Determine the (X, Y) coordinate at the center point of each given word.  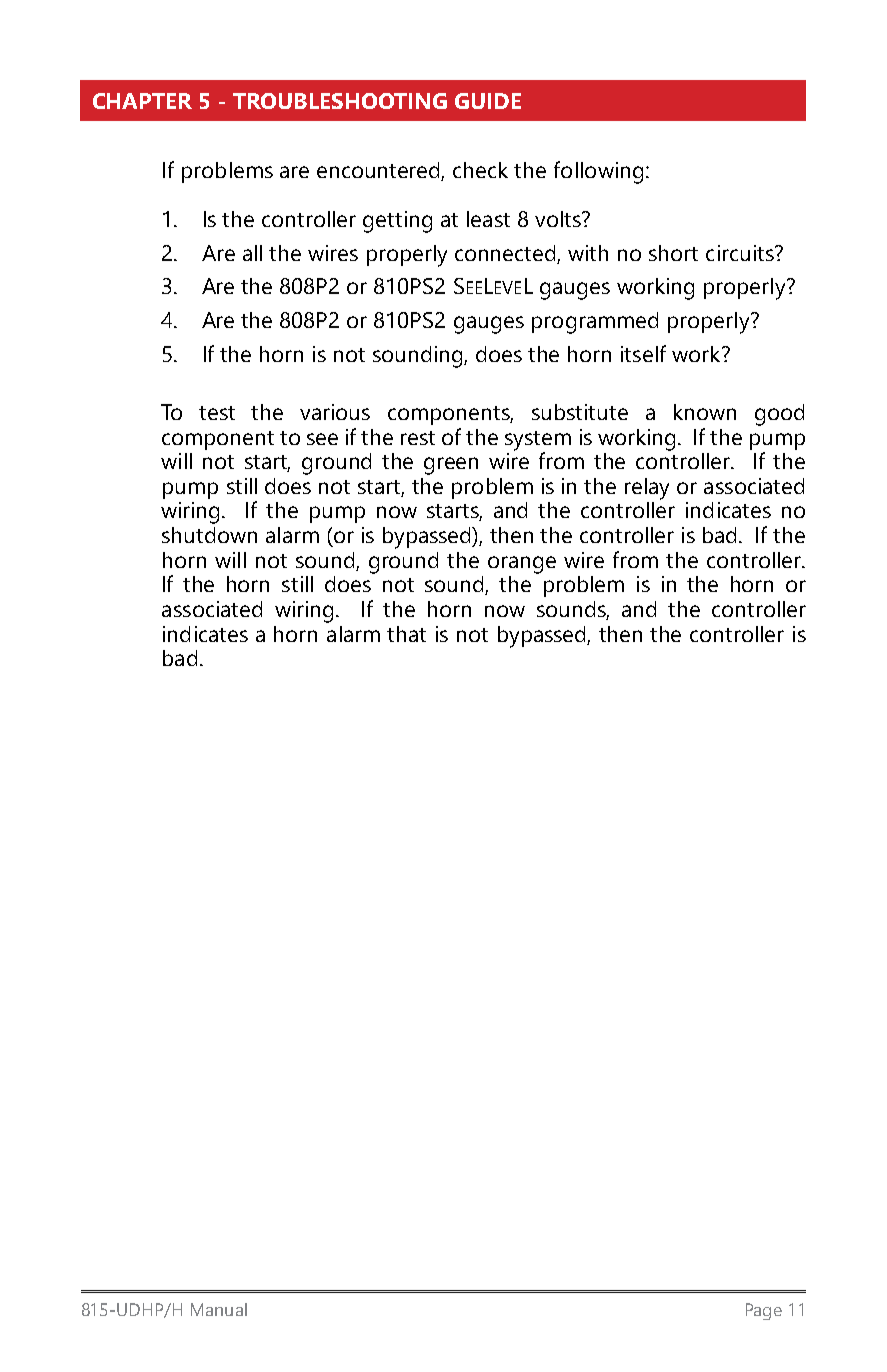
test (217, 413)
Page (764, 1311)
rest (418, 438)
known (705, 412)
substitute (580, 412)
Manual (219, 1309)
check (480, 170)
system (538, 441)
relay (647, 489)
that (406, 634)
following (598, 172)
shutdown (209, 535)
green (451, 466)
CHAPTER (142, 101)
